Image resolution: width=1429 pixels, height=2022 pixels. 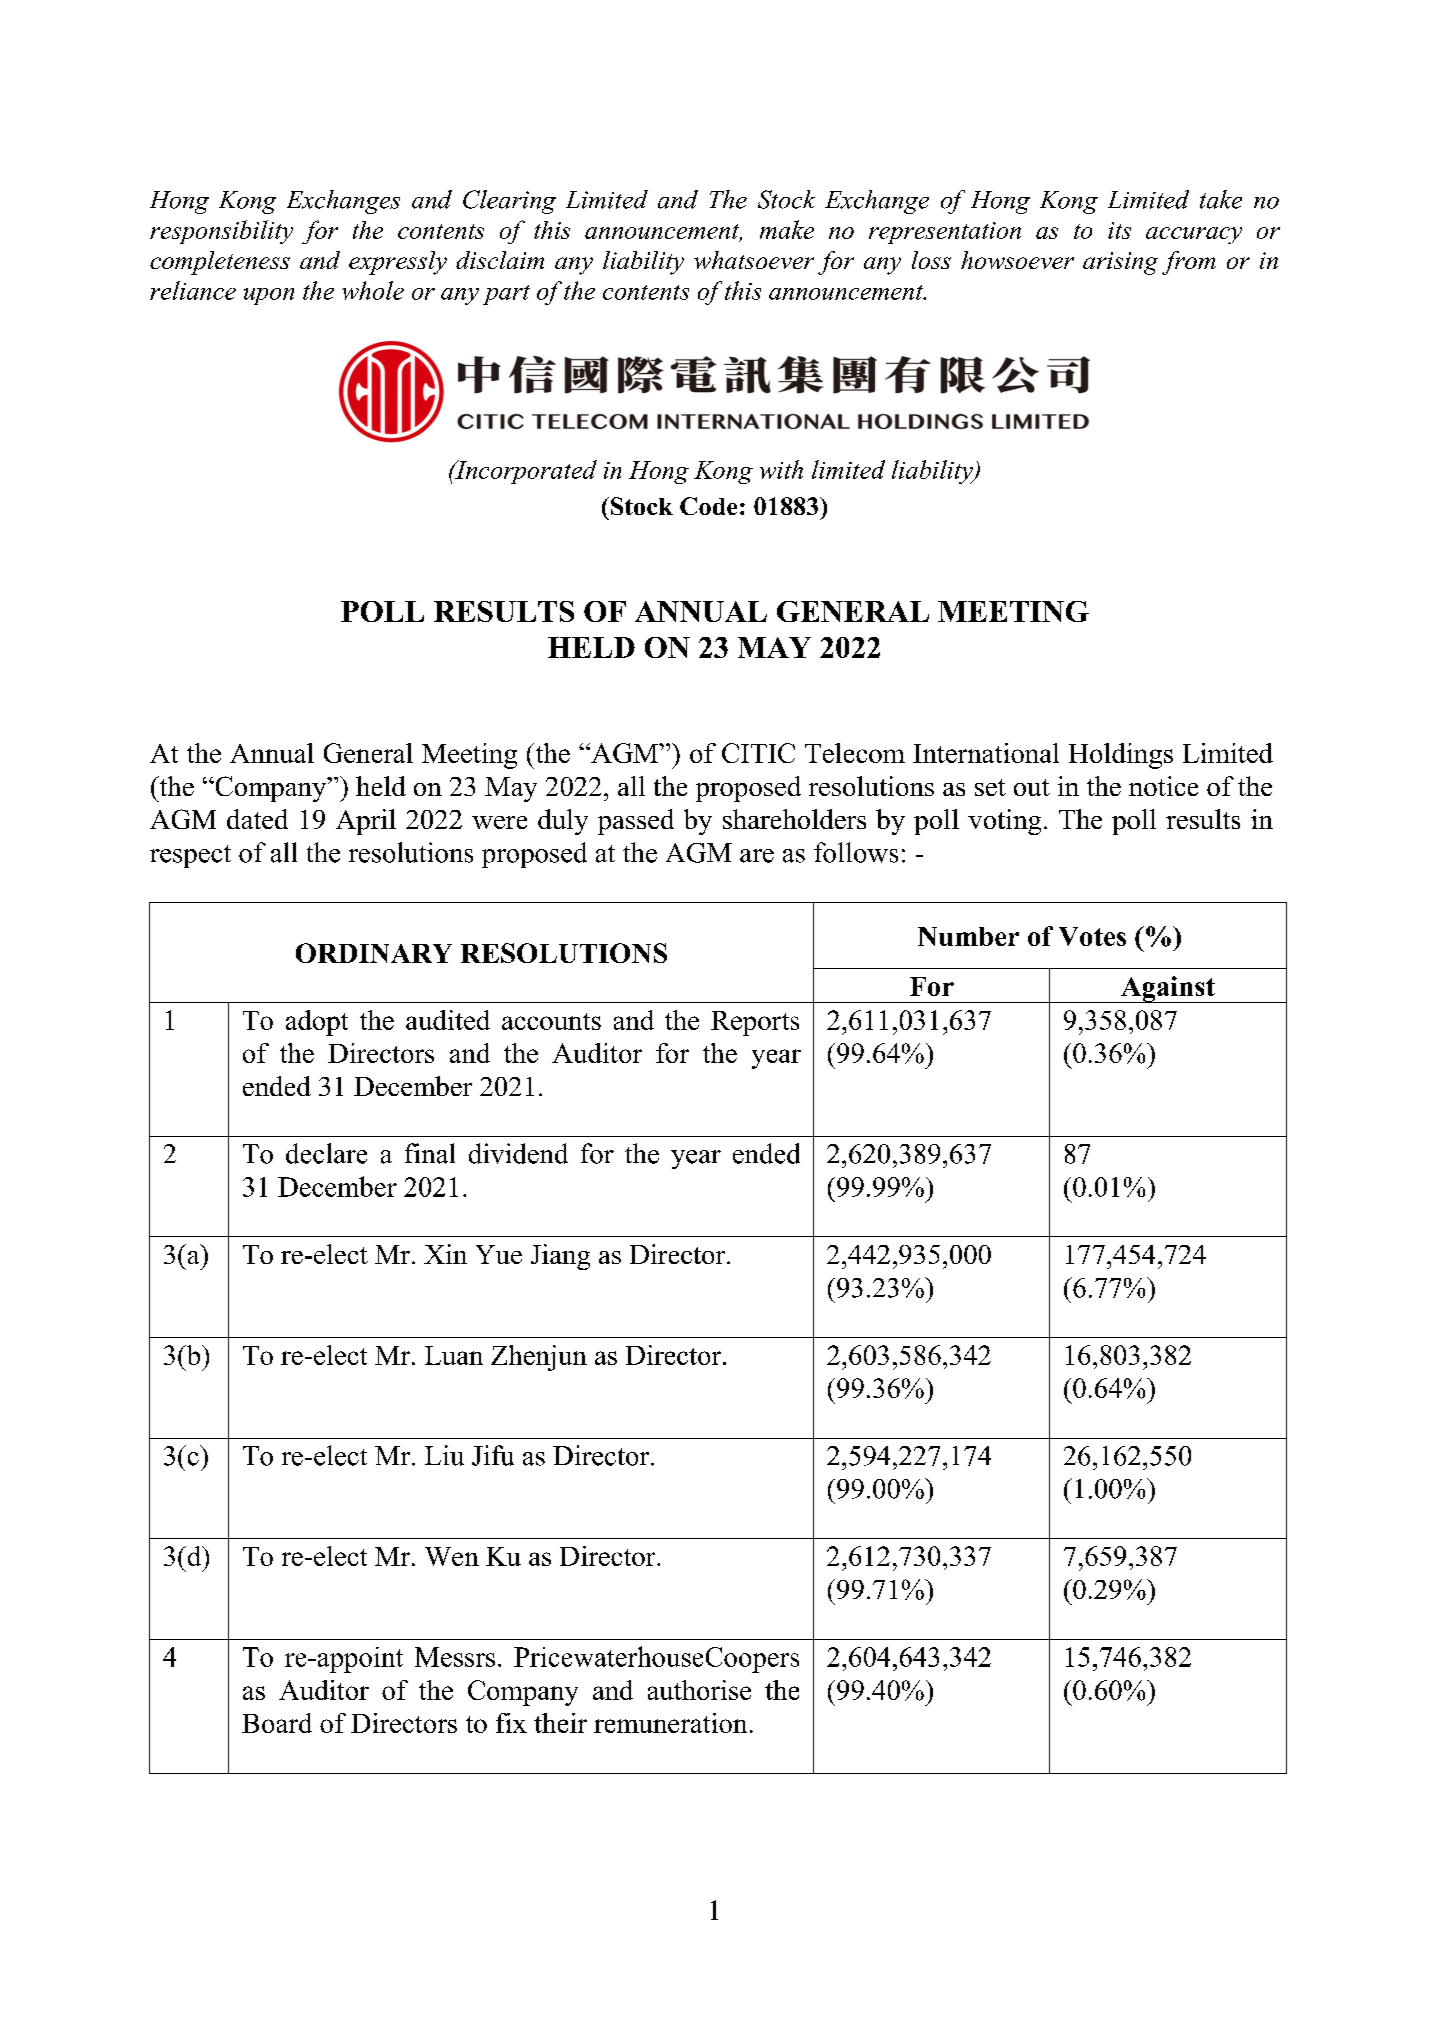 I want to click on whatsoever, so click(x=754, y=260).
